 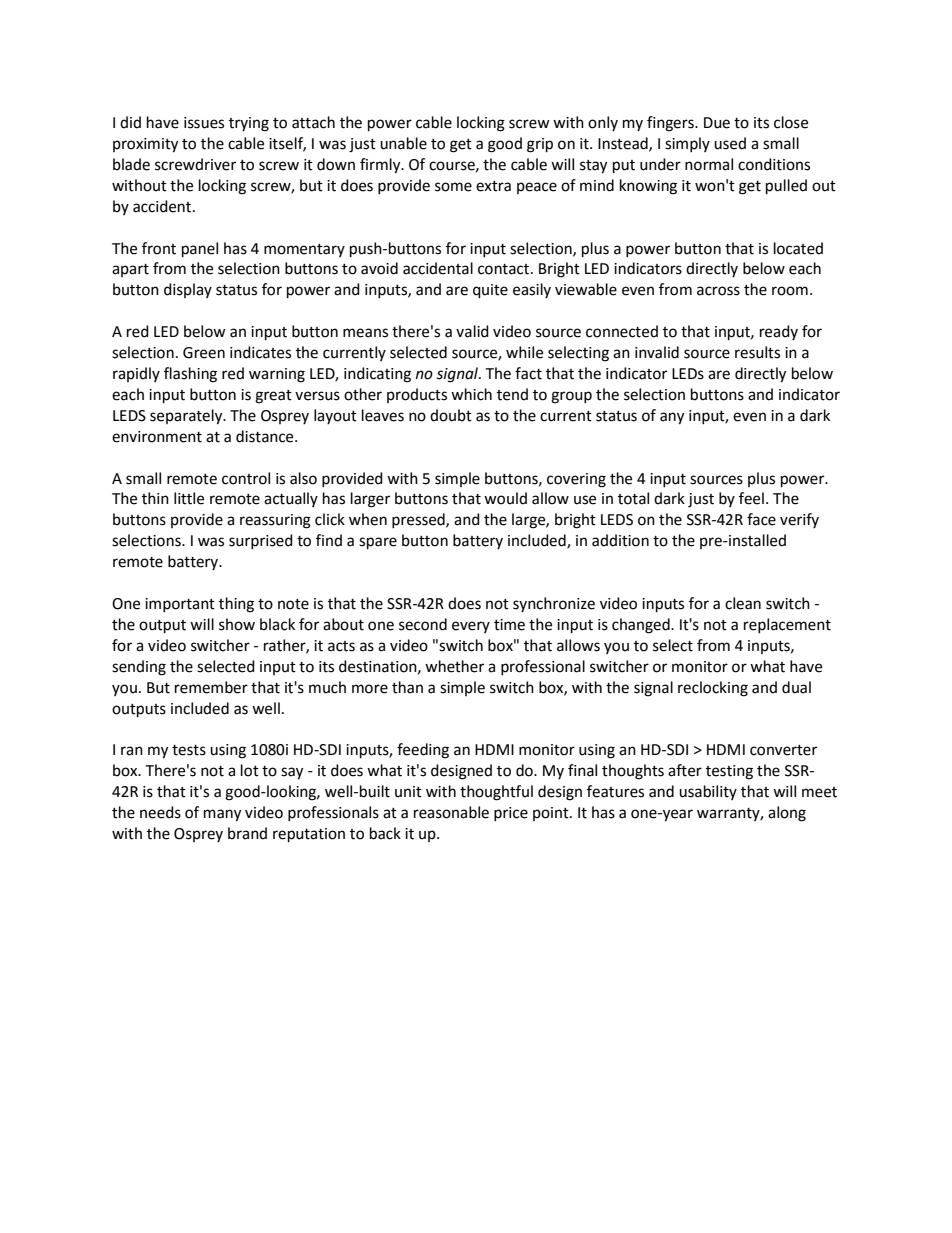 I want to click on would, so click(x=505, y=498).
